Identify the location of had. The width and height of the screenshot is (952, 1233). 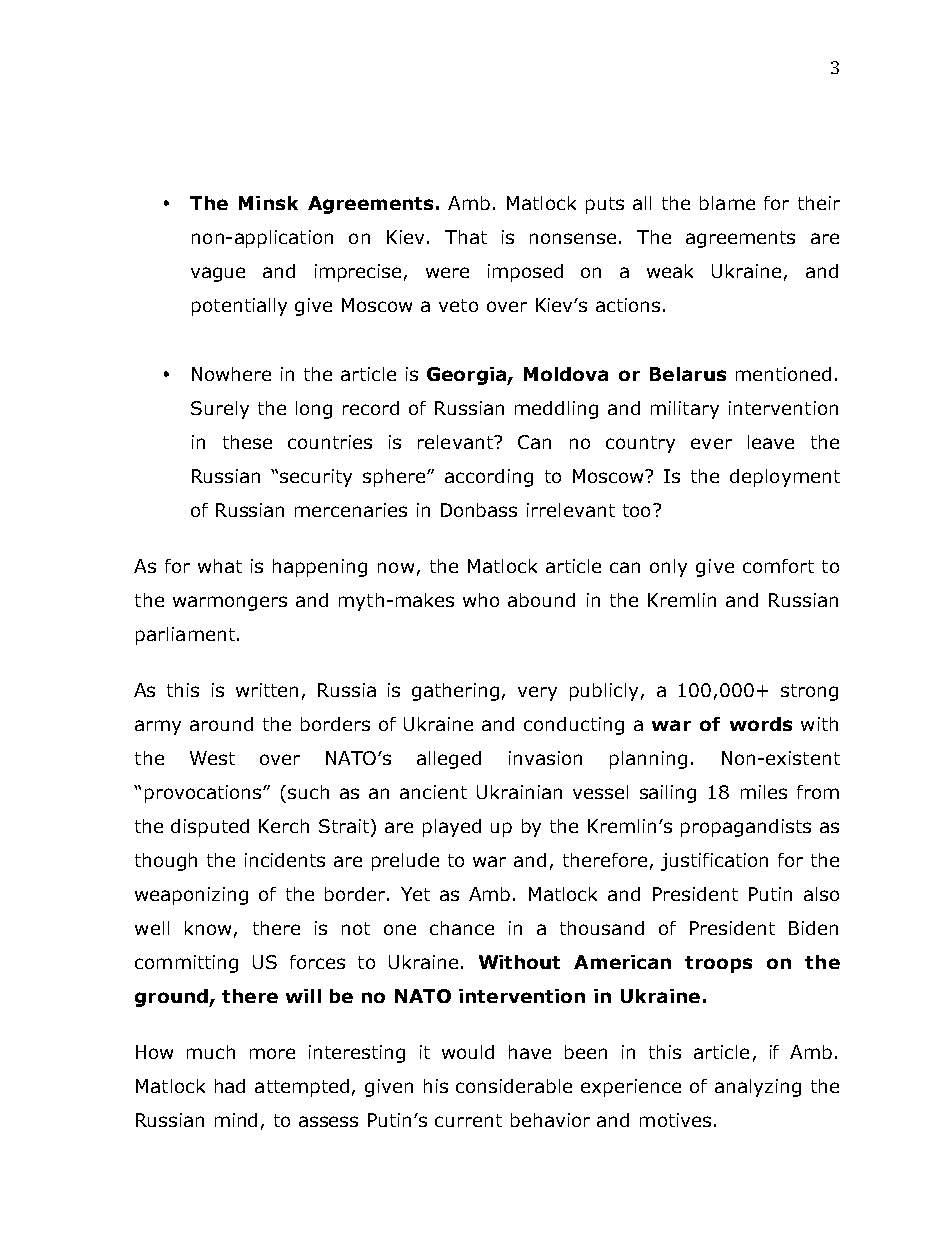
(230, 1086).
